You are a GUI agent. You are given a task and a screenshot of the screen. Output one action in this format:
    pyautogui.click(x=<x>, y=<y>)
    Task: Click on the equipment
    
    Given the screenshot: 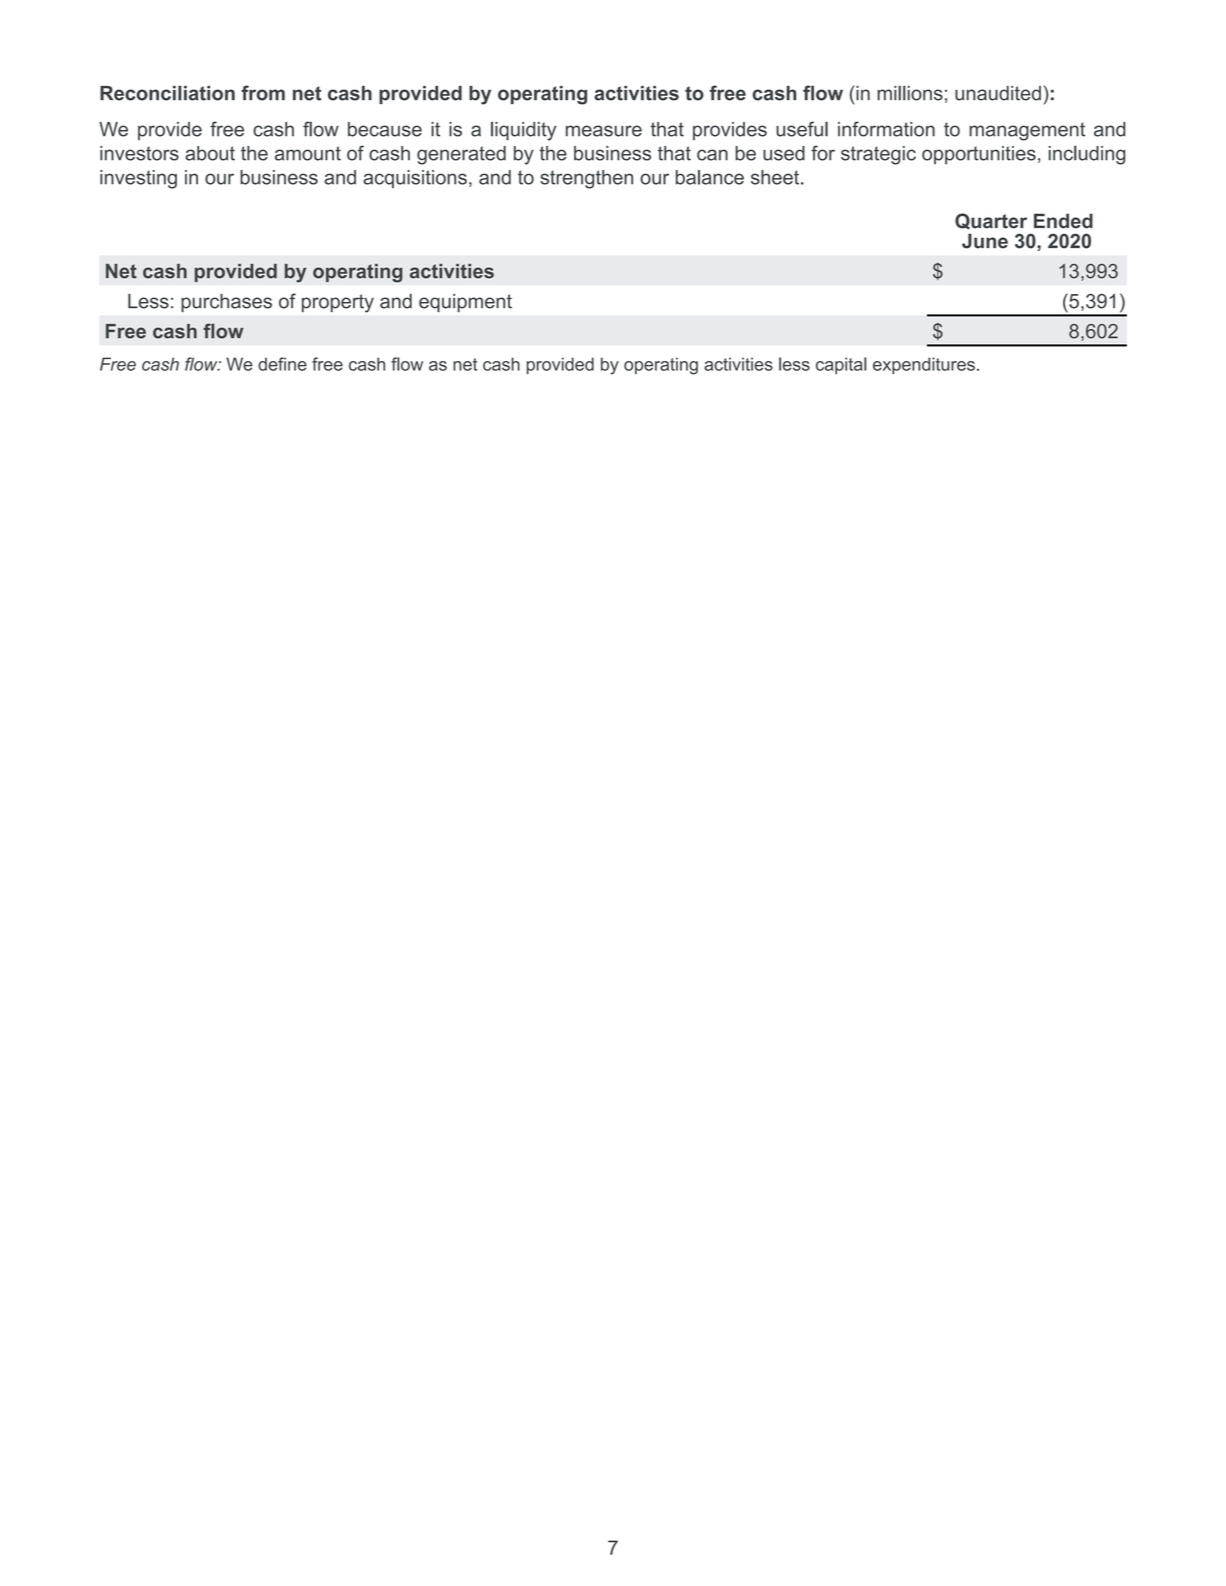 What is the action you would take?
    pyautogui.click(x=465, y=303)
